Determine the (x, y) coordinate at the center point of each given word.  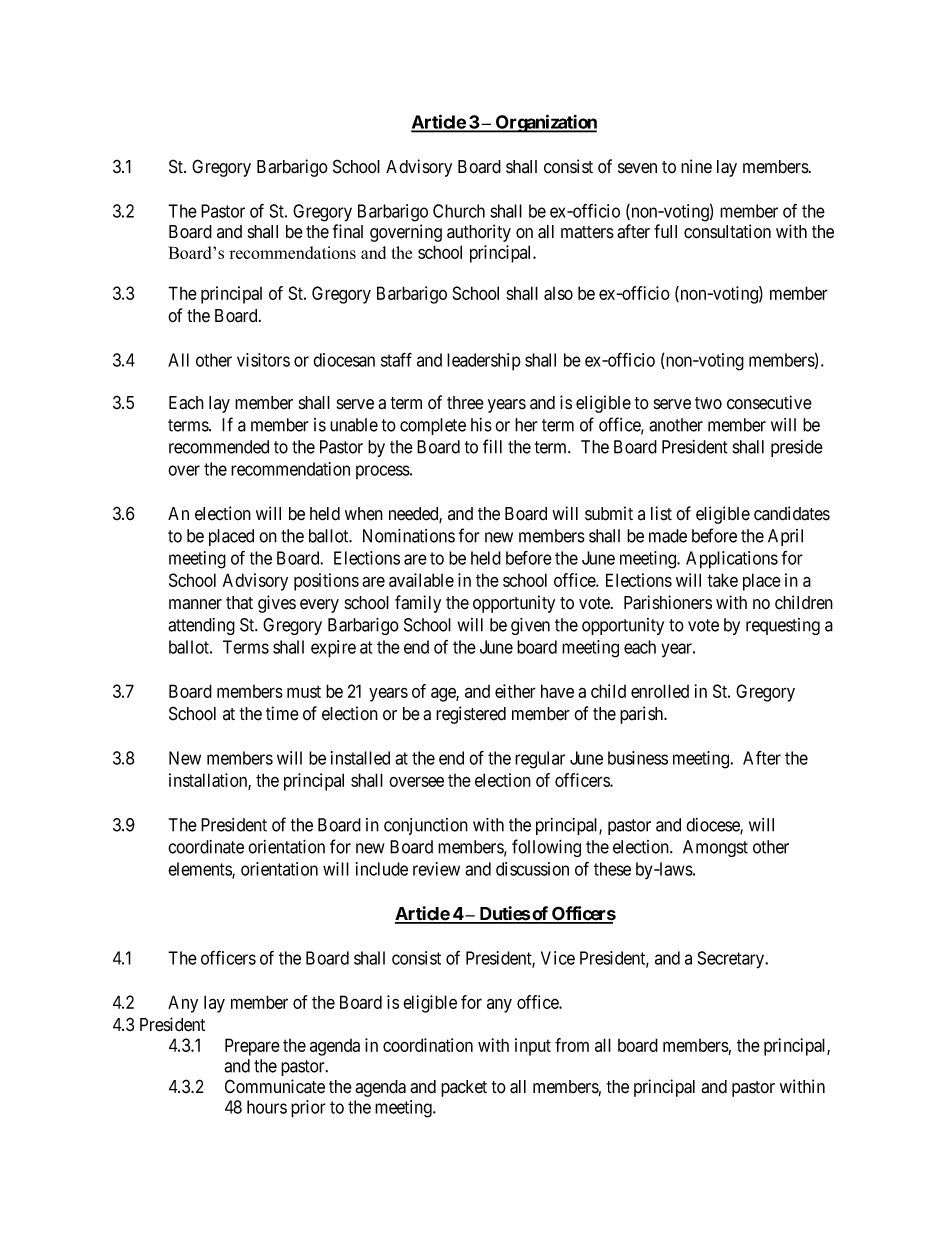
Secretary (732, 960)
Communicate (275, 1086)
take (722, 580)
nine (696, 166)
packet (464, 1088)
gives (277, 604)
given (530, 626)
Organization (545, 123)
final (348, 231)
